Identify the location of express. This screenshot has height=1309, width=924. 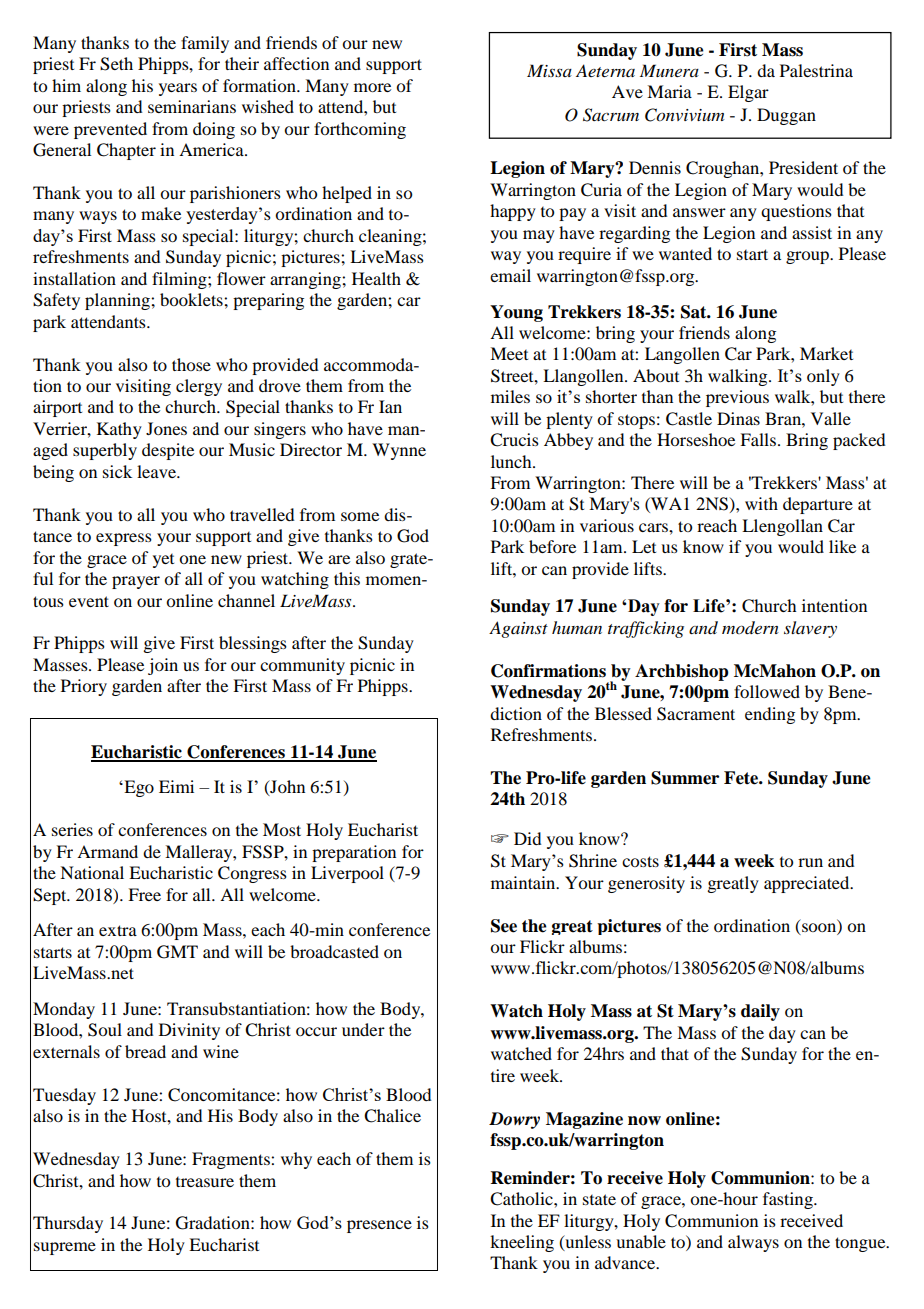
(124, 539).
